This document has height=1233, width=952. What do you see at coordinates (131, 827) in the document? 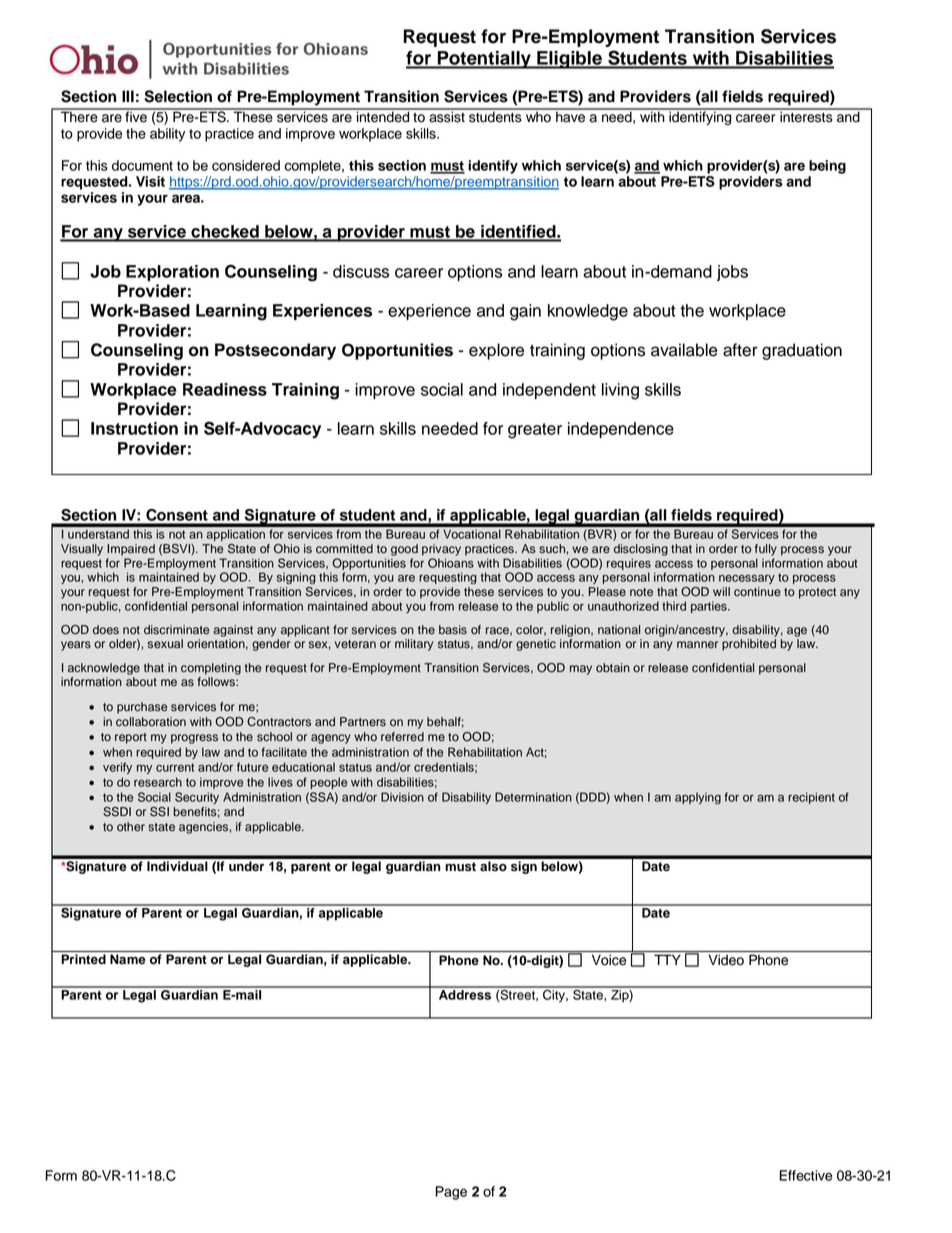
I see `other` at bounding box center [131, 827].
